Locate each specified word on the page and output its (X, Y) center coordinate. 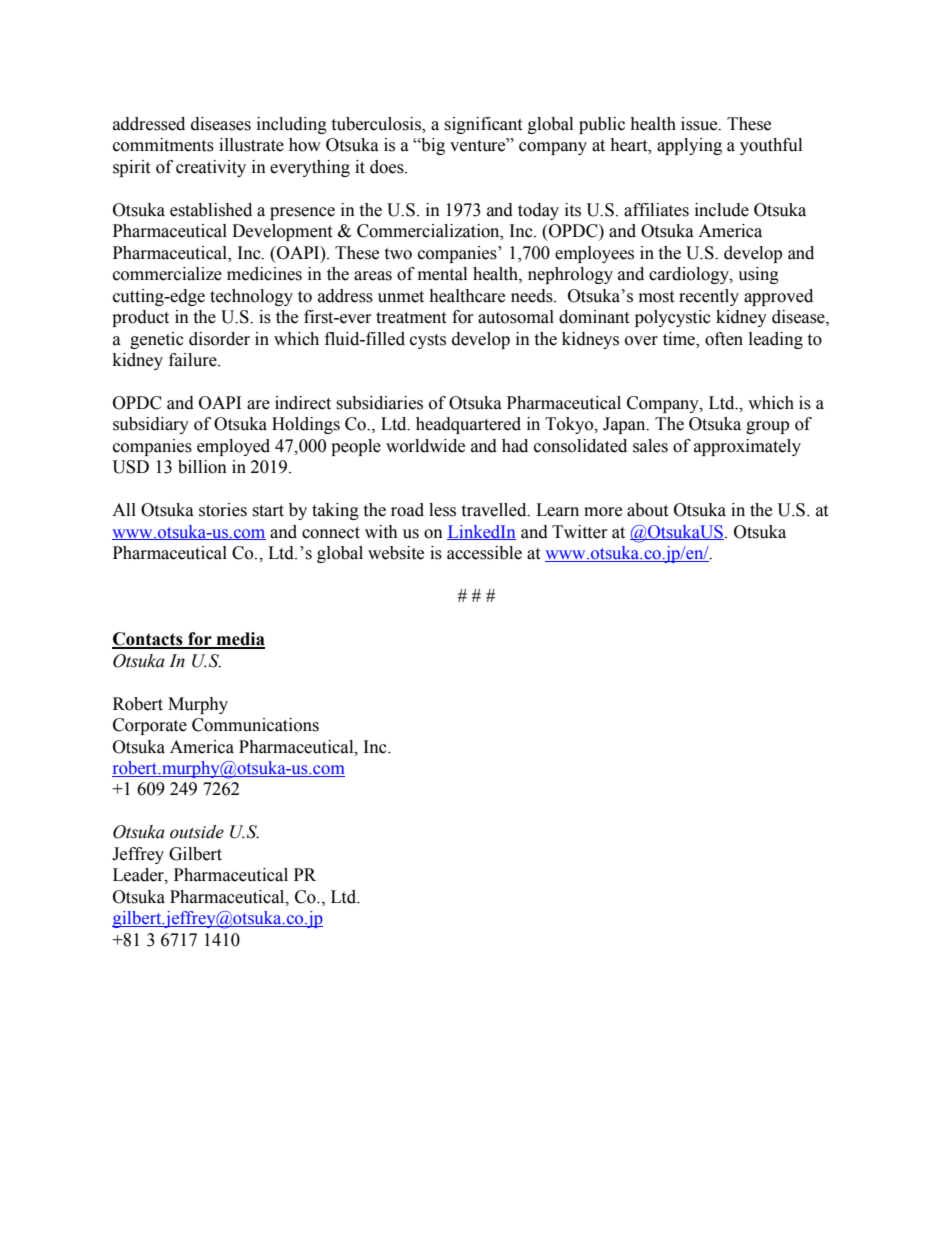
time (680, 339)
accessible (484, 553)
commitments (163, 145)
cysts (428, 341)
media (239, 640)
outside (197, 832)
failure (194, 360)
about (647, 510)
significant (483, 125)
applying (689, 146)
